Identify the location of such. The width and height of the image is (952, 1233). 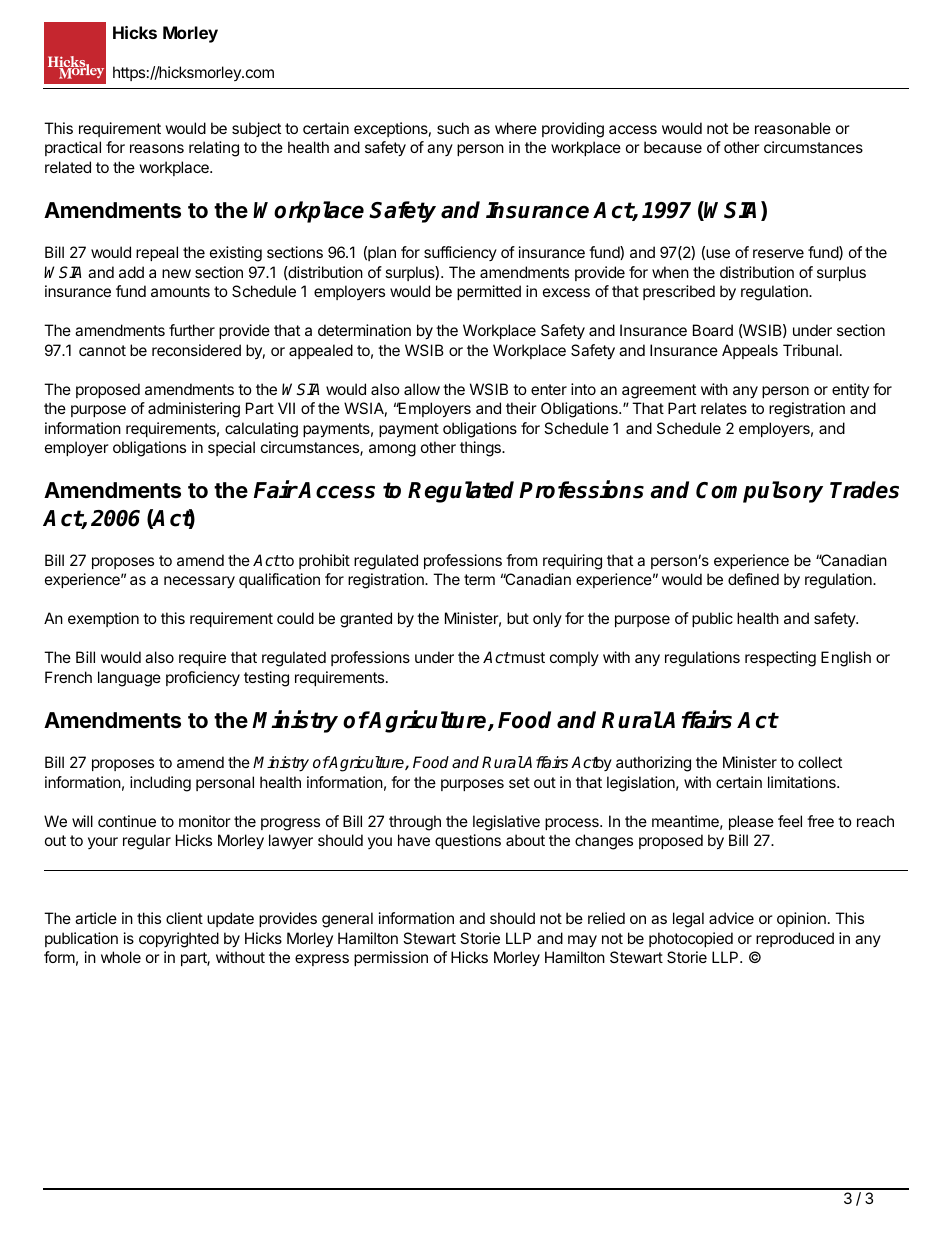
(453, 128).
